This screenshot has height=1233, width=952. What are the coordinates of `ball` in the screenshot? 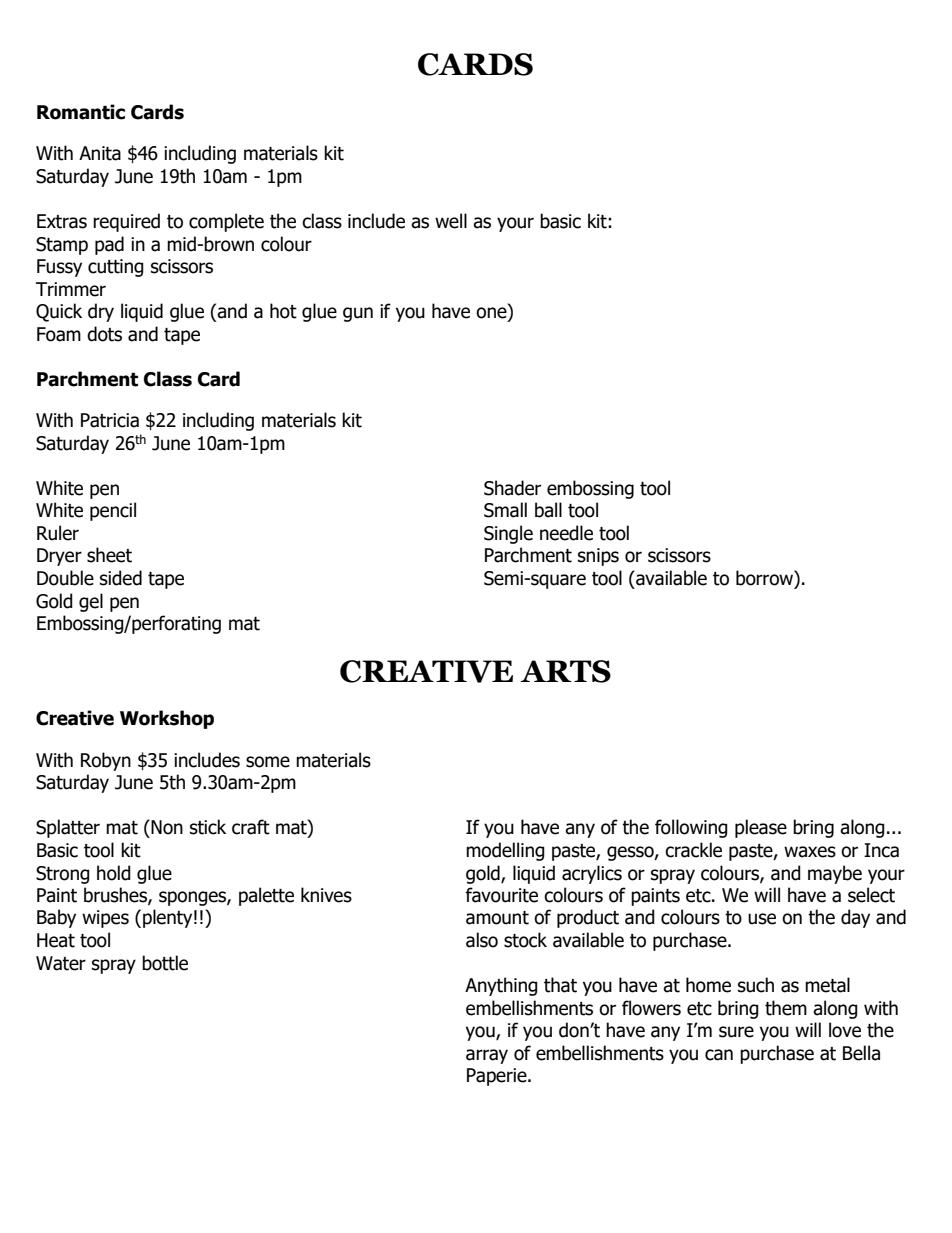 It's located at (548, 510).
